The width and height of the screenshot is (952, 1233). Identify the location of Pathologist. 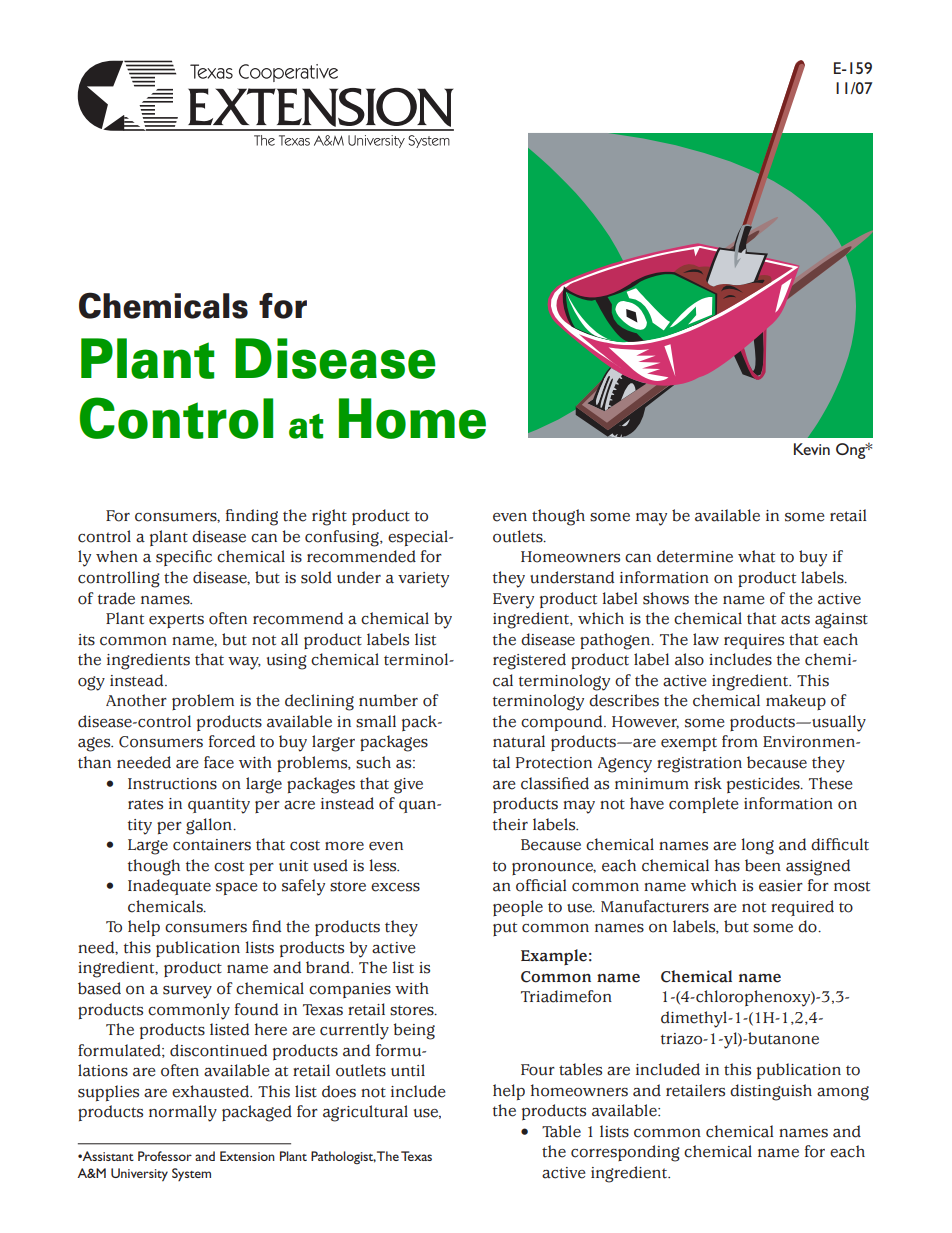
(343, 1157).
